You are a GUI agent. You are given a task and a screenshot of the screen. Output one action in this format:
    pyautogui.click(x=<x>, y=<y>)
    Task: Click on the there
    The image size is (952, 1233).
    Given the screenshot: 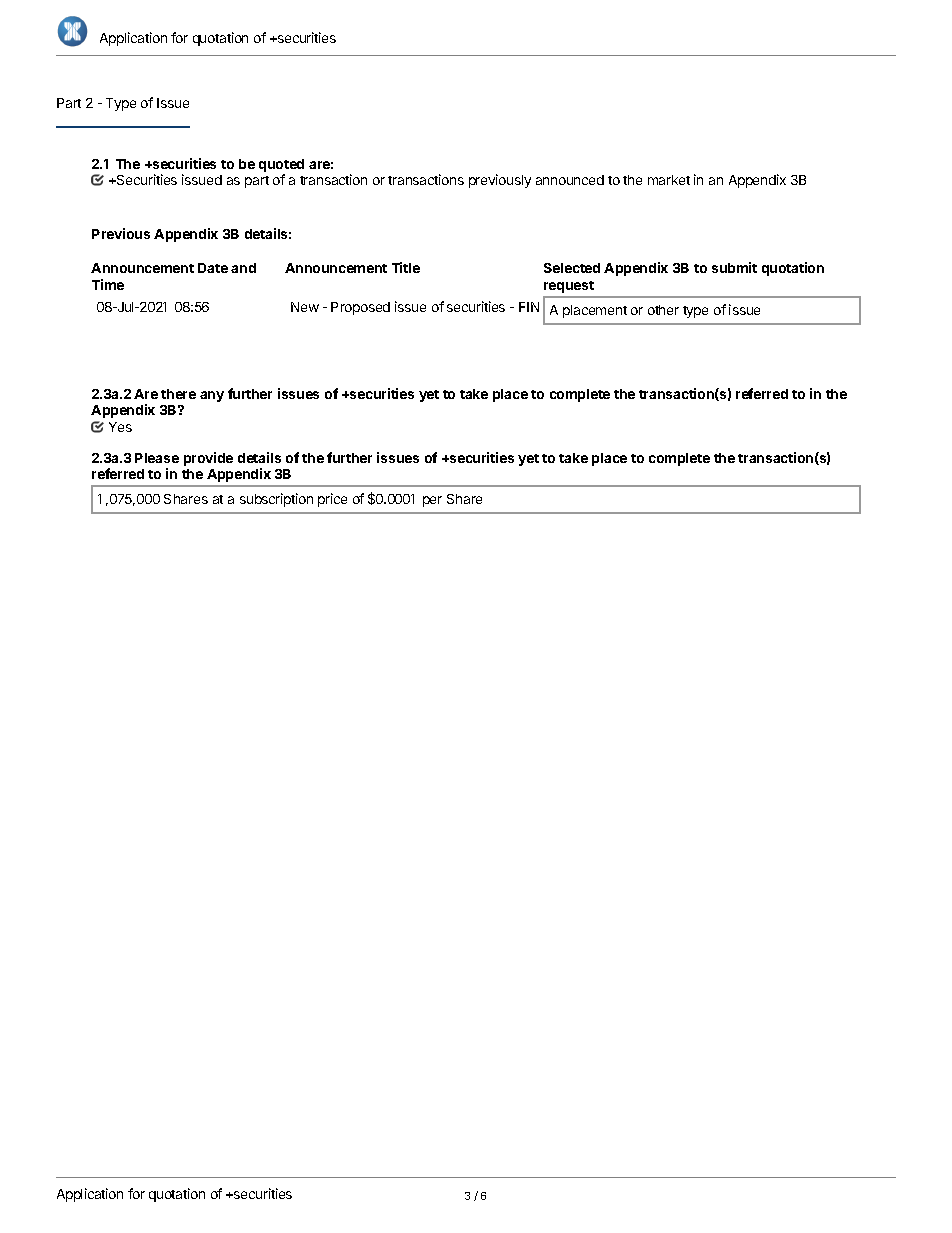 What is the action you would take?
    pyautogui.click(x=178, y=394)
